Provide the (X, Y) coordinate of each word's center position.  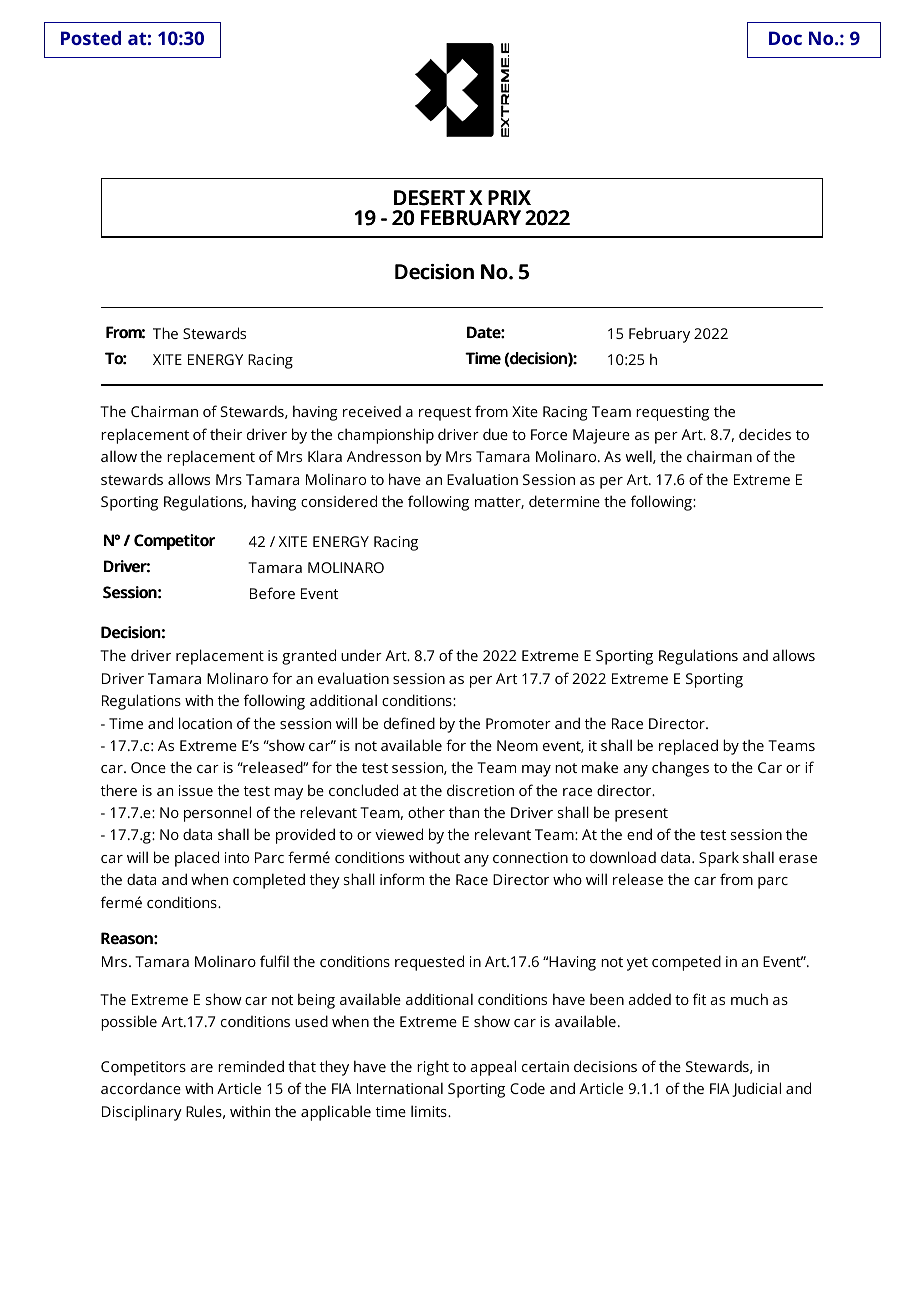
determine (564, 501)
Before (272, 593)
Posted (91, 38)
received (372, 411)
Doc (785, 38)
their (226, 434)
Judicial (756, 1089)
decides (765, 434)
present (641, 815)
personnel (217, 814)
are (201, 1068)
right (433, 1068)
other (426, 812)
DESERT (429, 198)
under (361, 655)
